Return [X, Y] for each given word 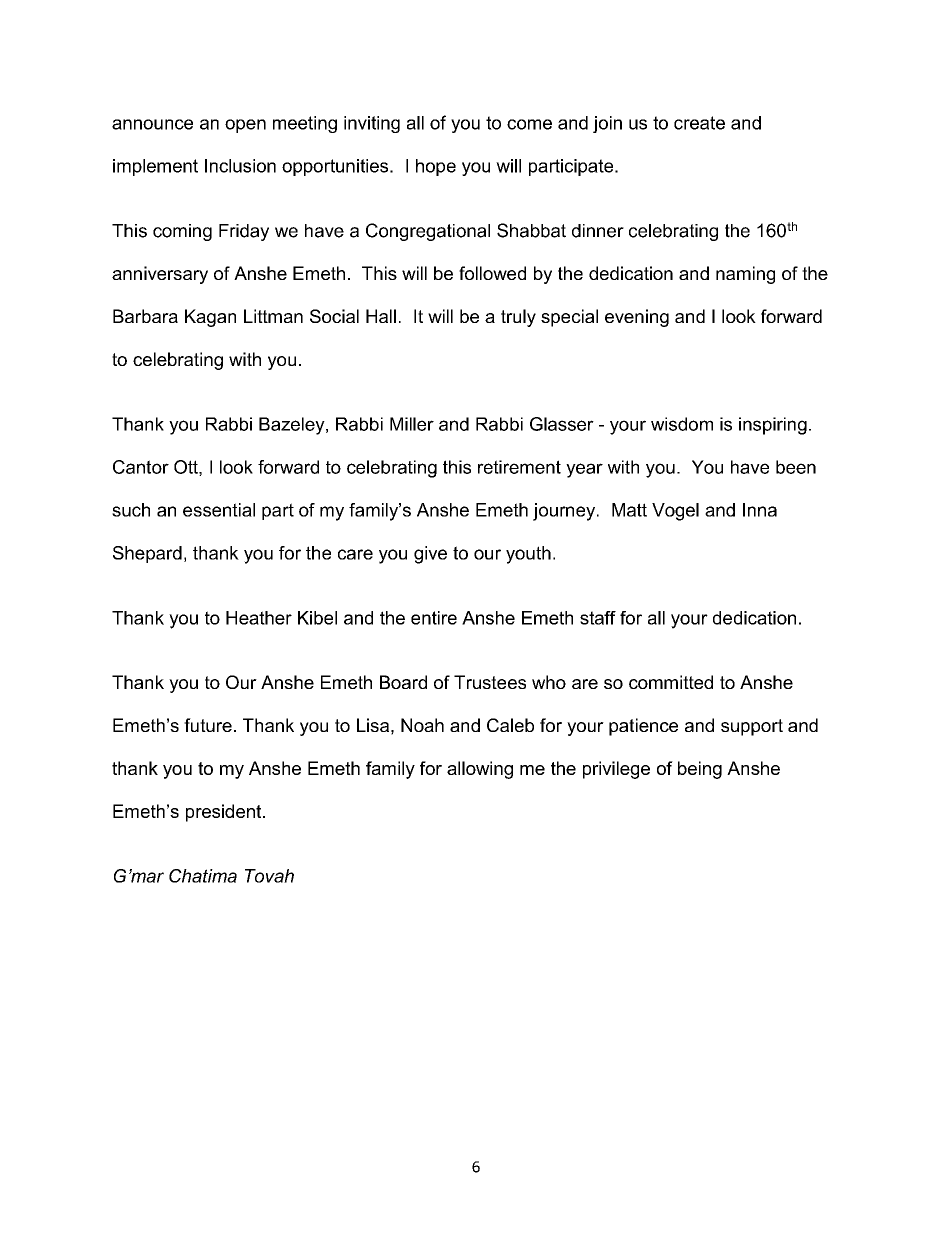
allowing [480, 770]
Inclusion [240, 166]
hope [436, 167]
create [699, 123]
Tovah [269, 876]
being [700, 770]
